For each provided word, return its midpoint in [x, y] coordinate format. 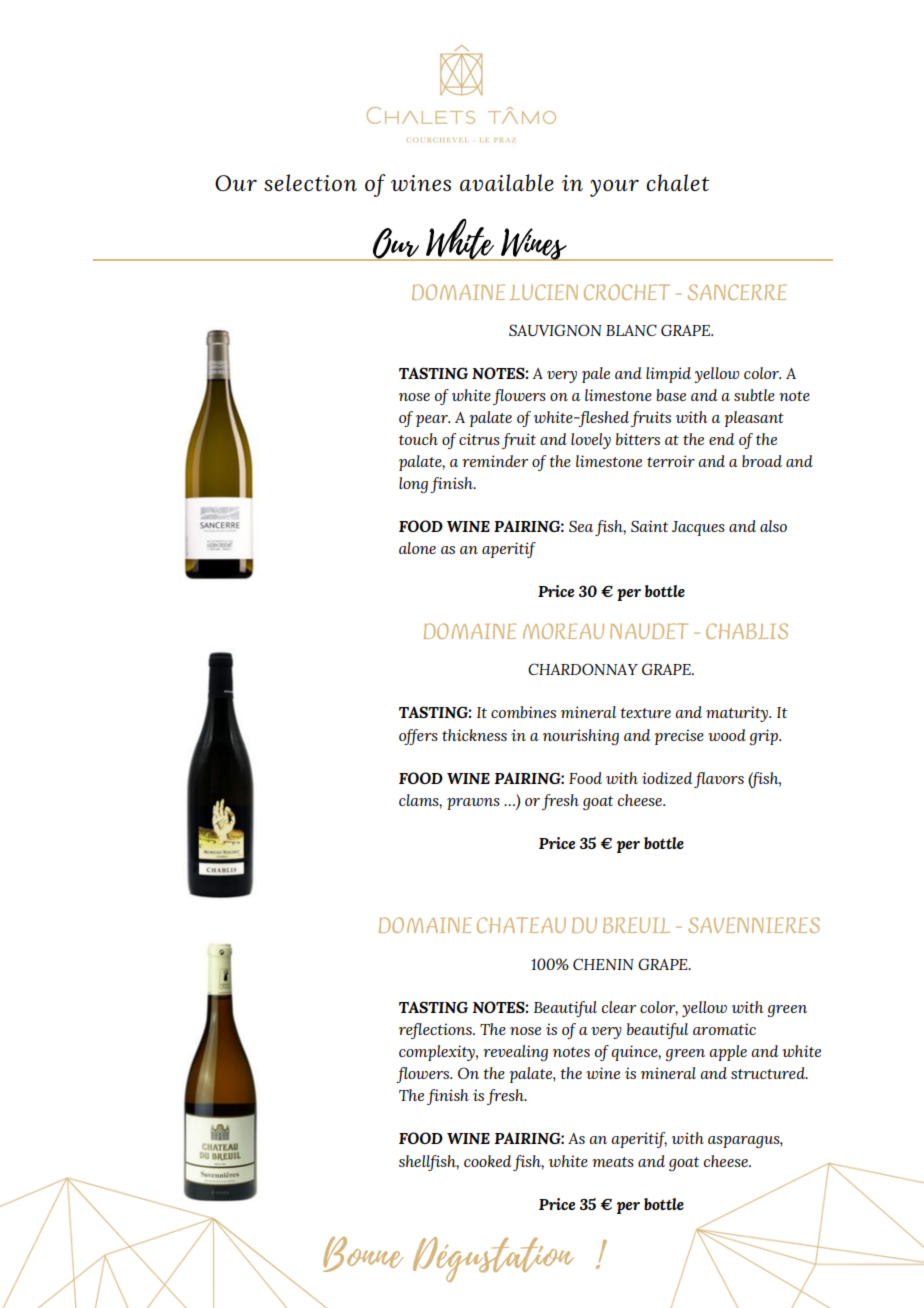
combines [523, 712]
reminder [495, 461]
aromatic [724, 1029]
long [413, 485]
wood [727, 735]
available [507, 182]
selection [310, 182]
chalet [677, 182]
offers [418, 737]
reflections [436, 1031]
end [722, 439]
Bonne [363, 1254]
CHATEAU [521, 925]
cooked [488, 1161]
